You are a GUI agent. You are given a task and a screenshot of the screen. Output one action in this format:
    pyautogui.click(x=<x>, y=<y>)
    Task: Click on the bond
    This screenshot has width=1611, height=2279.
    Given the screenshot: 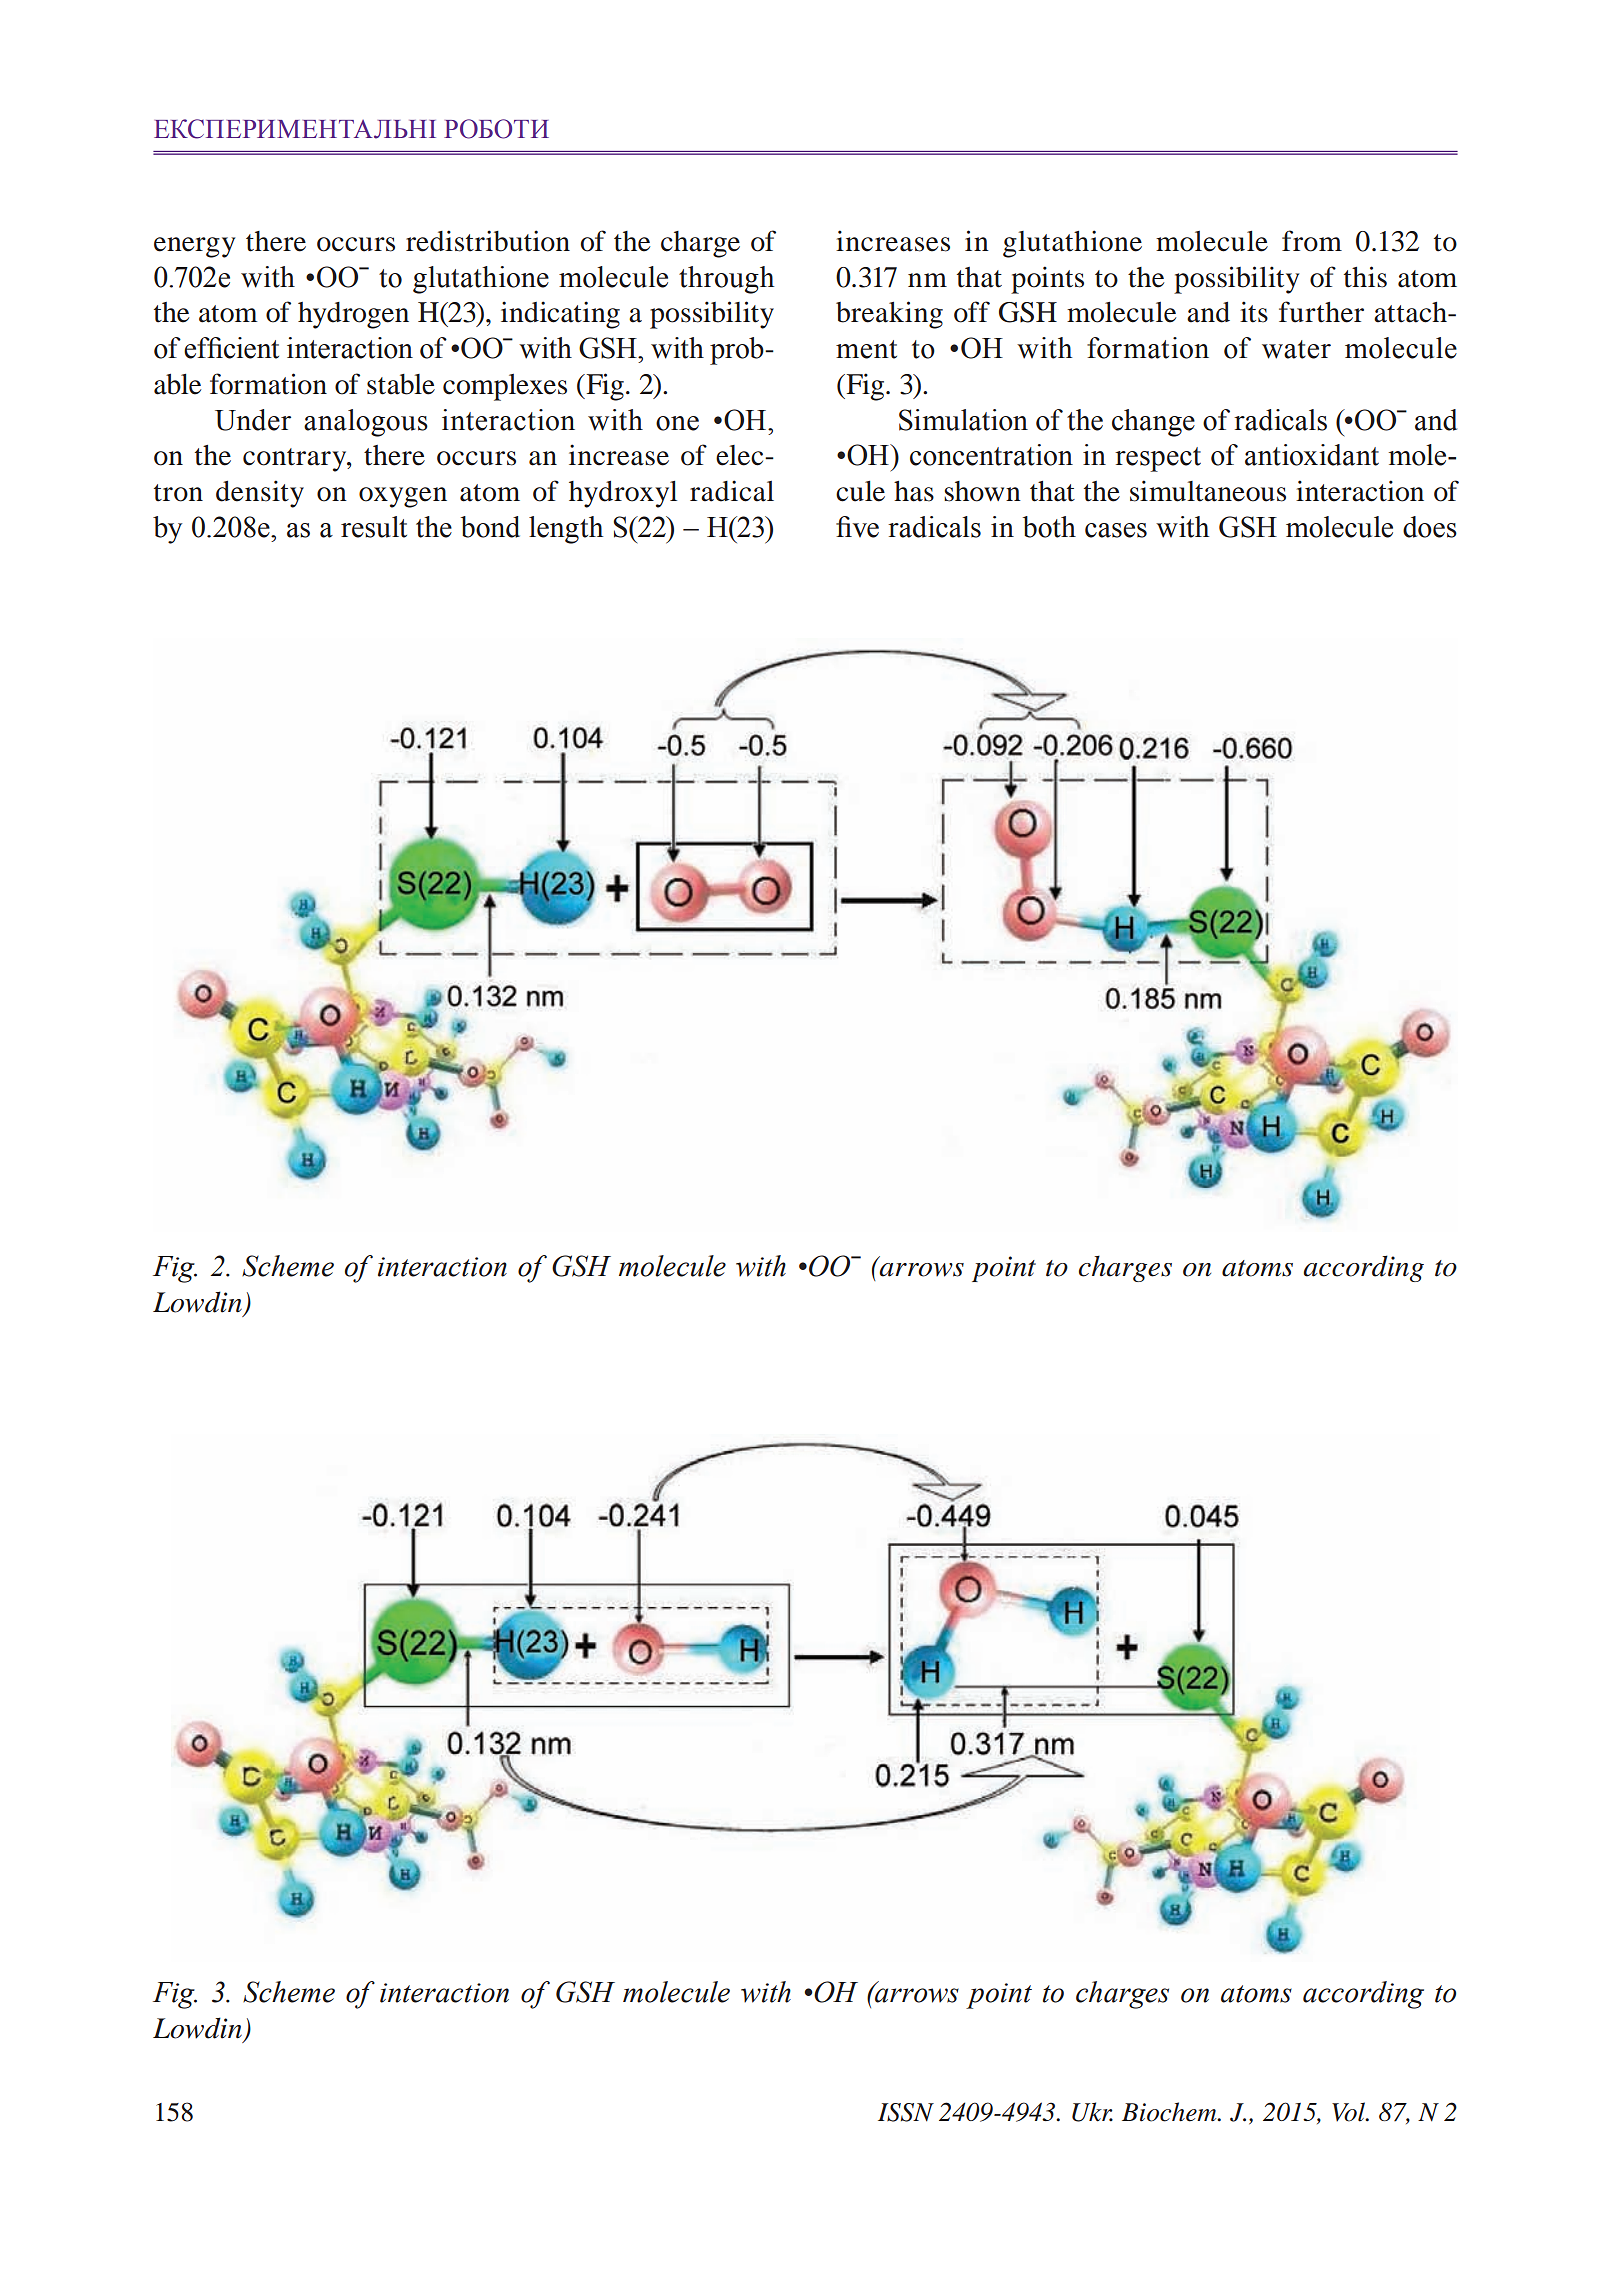 What is the action you would take?
    pyautogui.click(x=490, y=527)
